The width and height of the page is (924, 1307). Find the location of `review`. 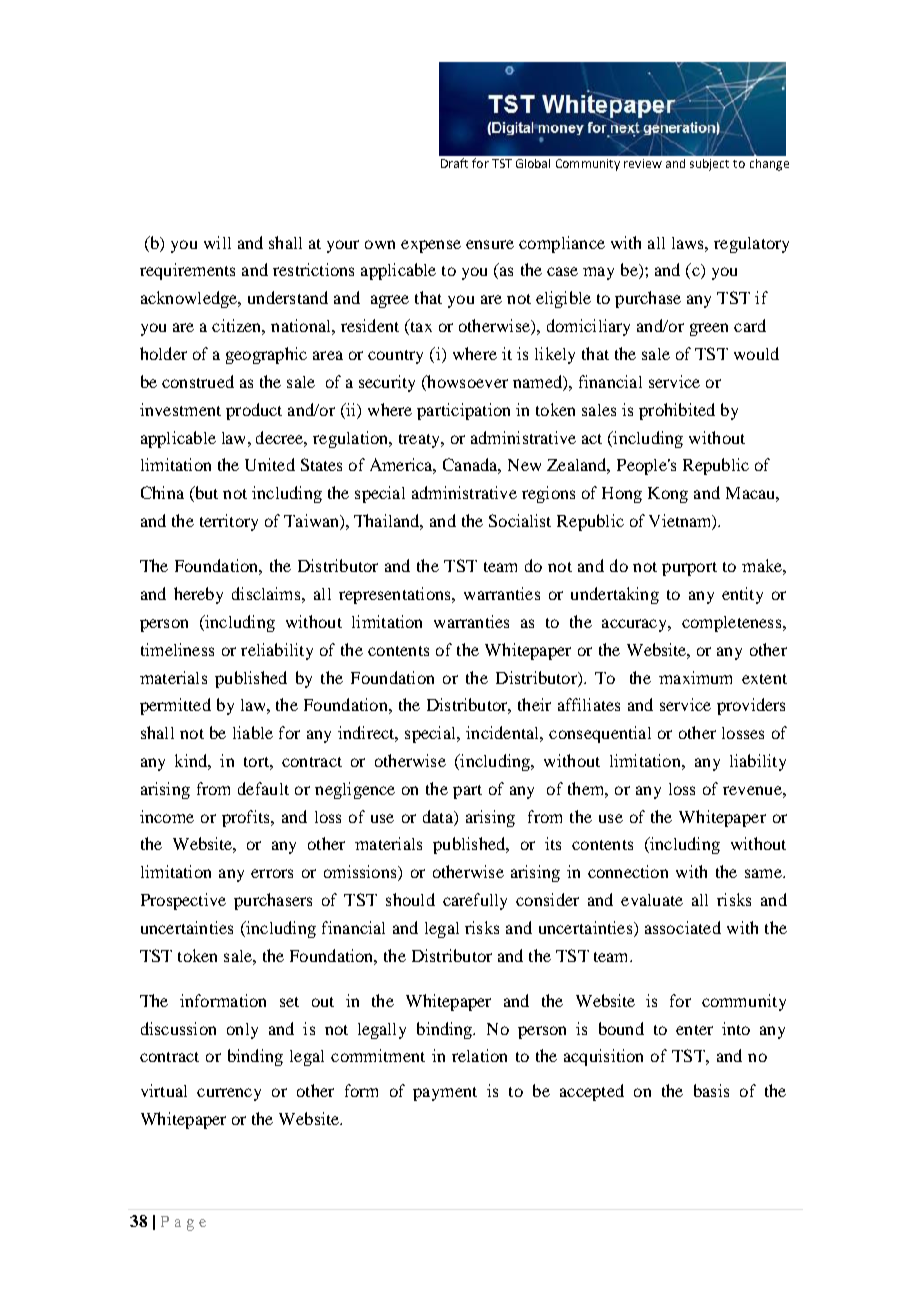

review is located at coordinates (643, 163).
